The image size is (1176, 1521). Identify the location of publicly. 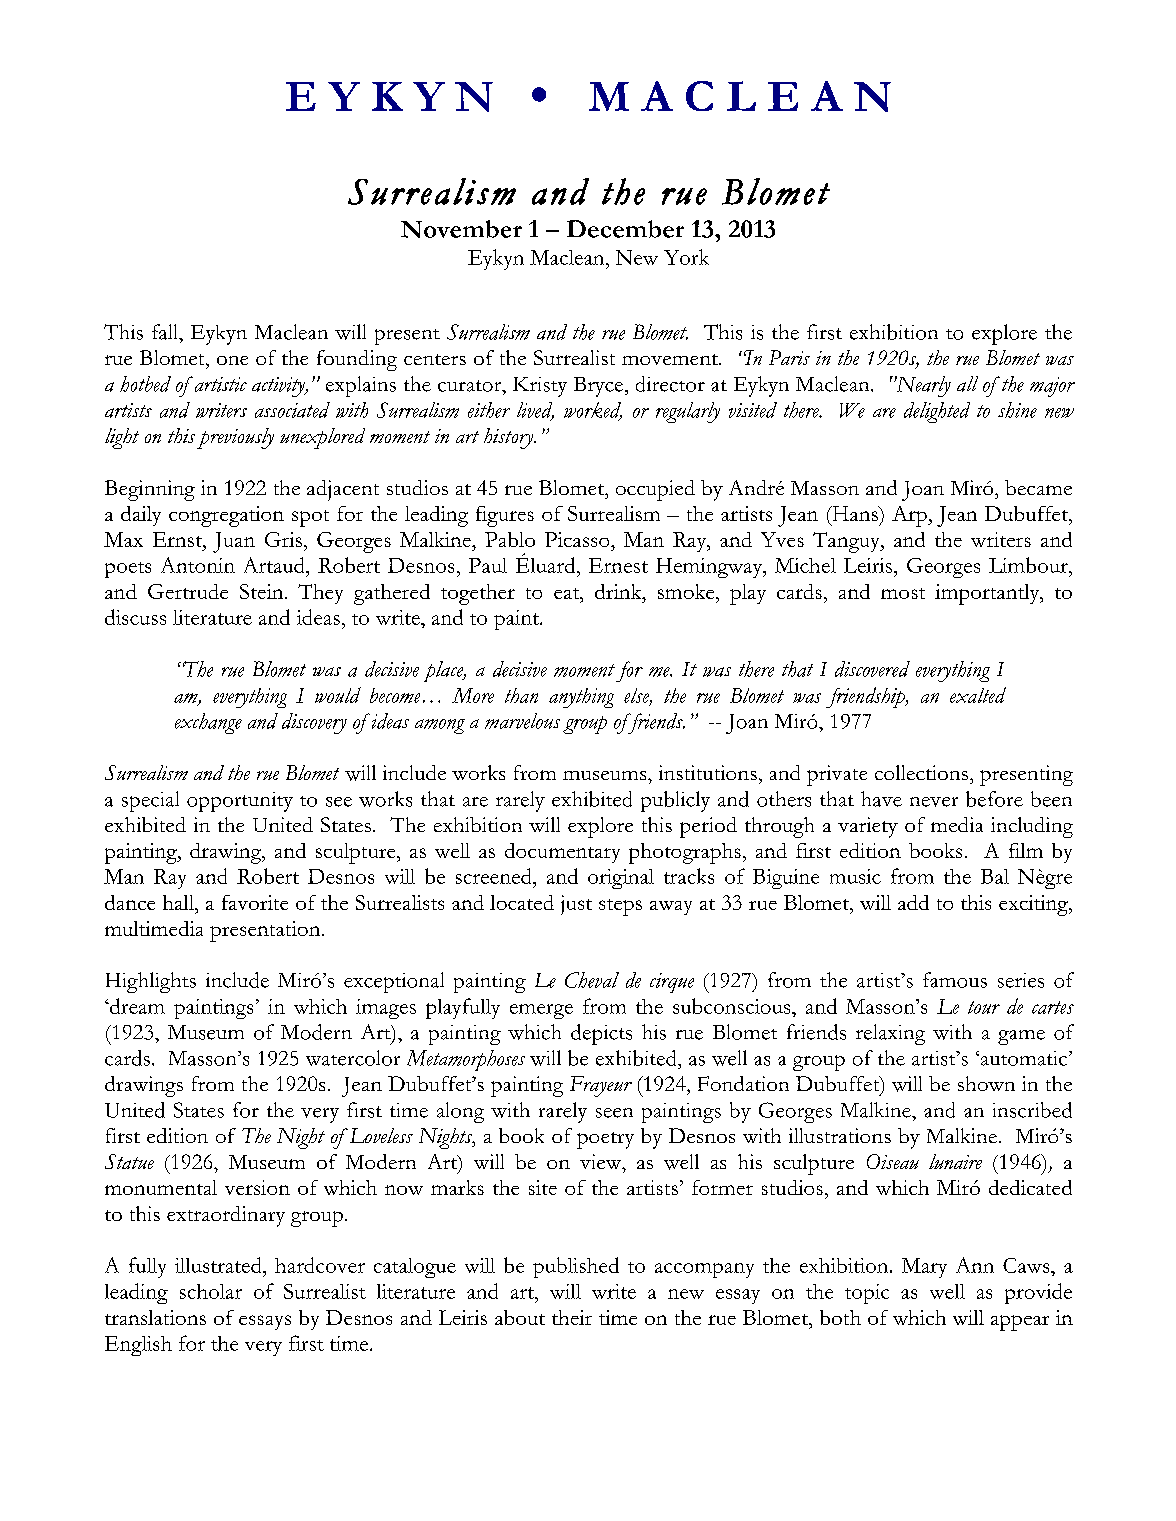
(675, 801).
